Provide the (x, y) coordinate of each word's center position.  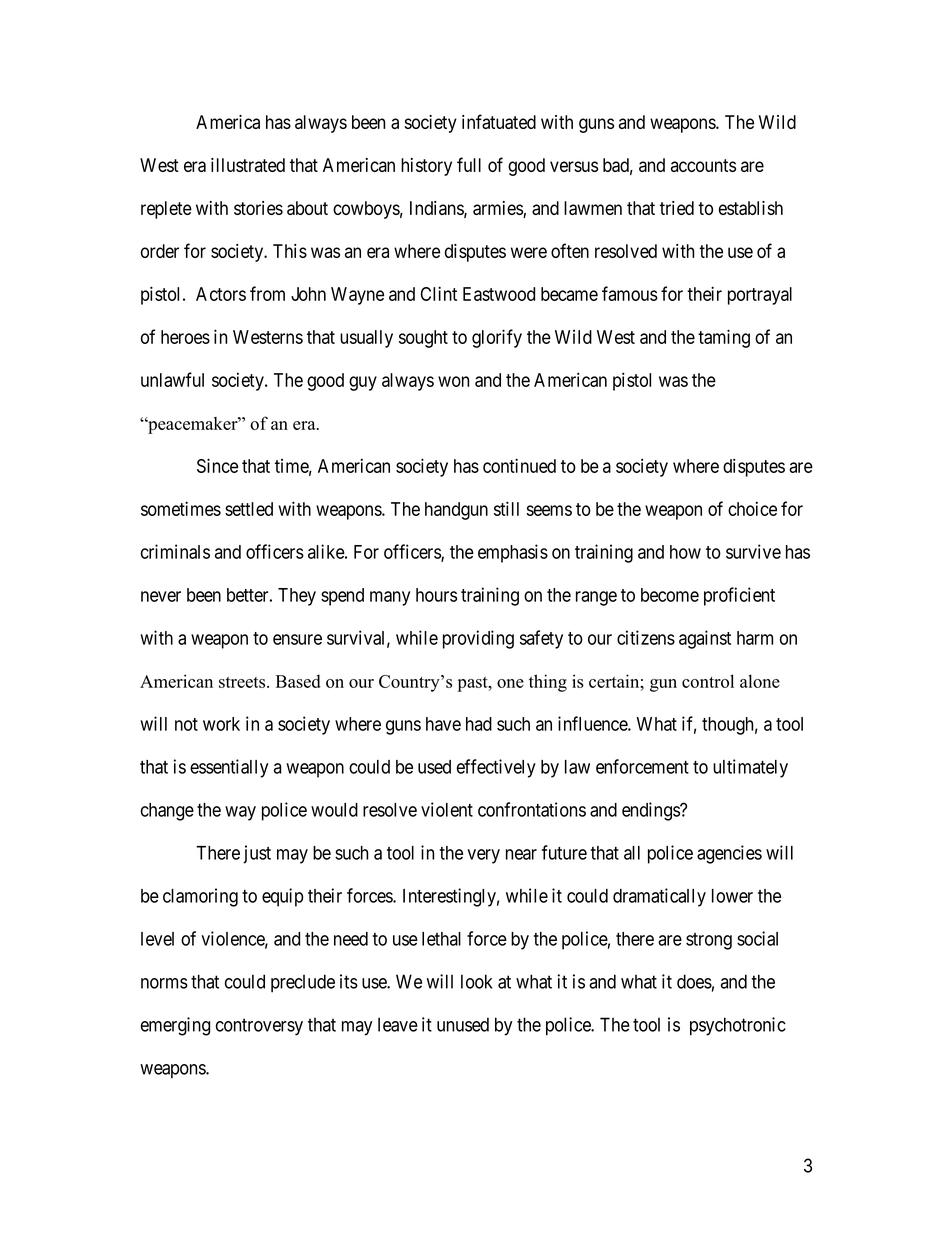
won (453, 381)
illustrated (248, 165)
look (476, 981)
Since (217, 465)
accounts (703, 165)
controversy (259, 1027)
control (708, 681)
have (443, 724)
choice (752, 508)
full (469, 164)
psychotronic (738, 1026)
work (221, 724)
